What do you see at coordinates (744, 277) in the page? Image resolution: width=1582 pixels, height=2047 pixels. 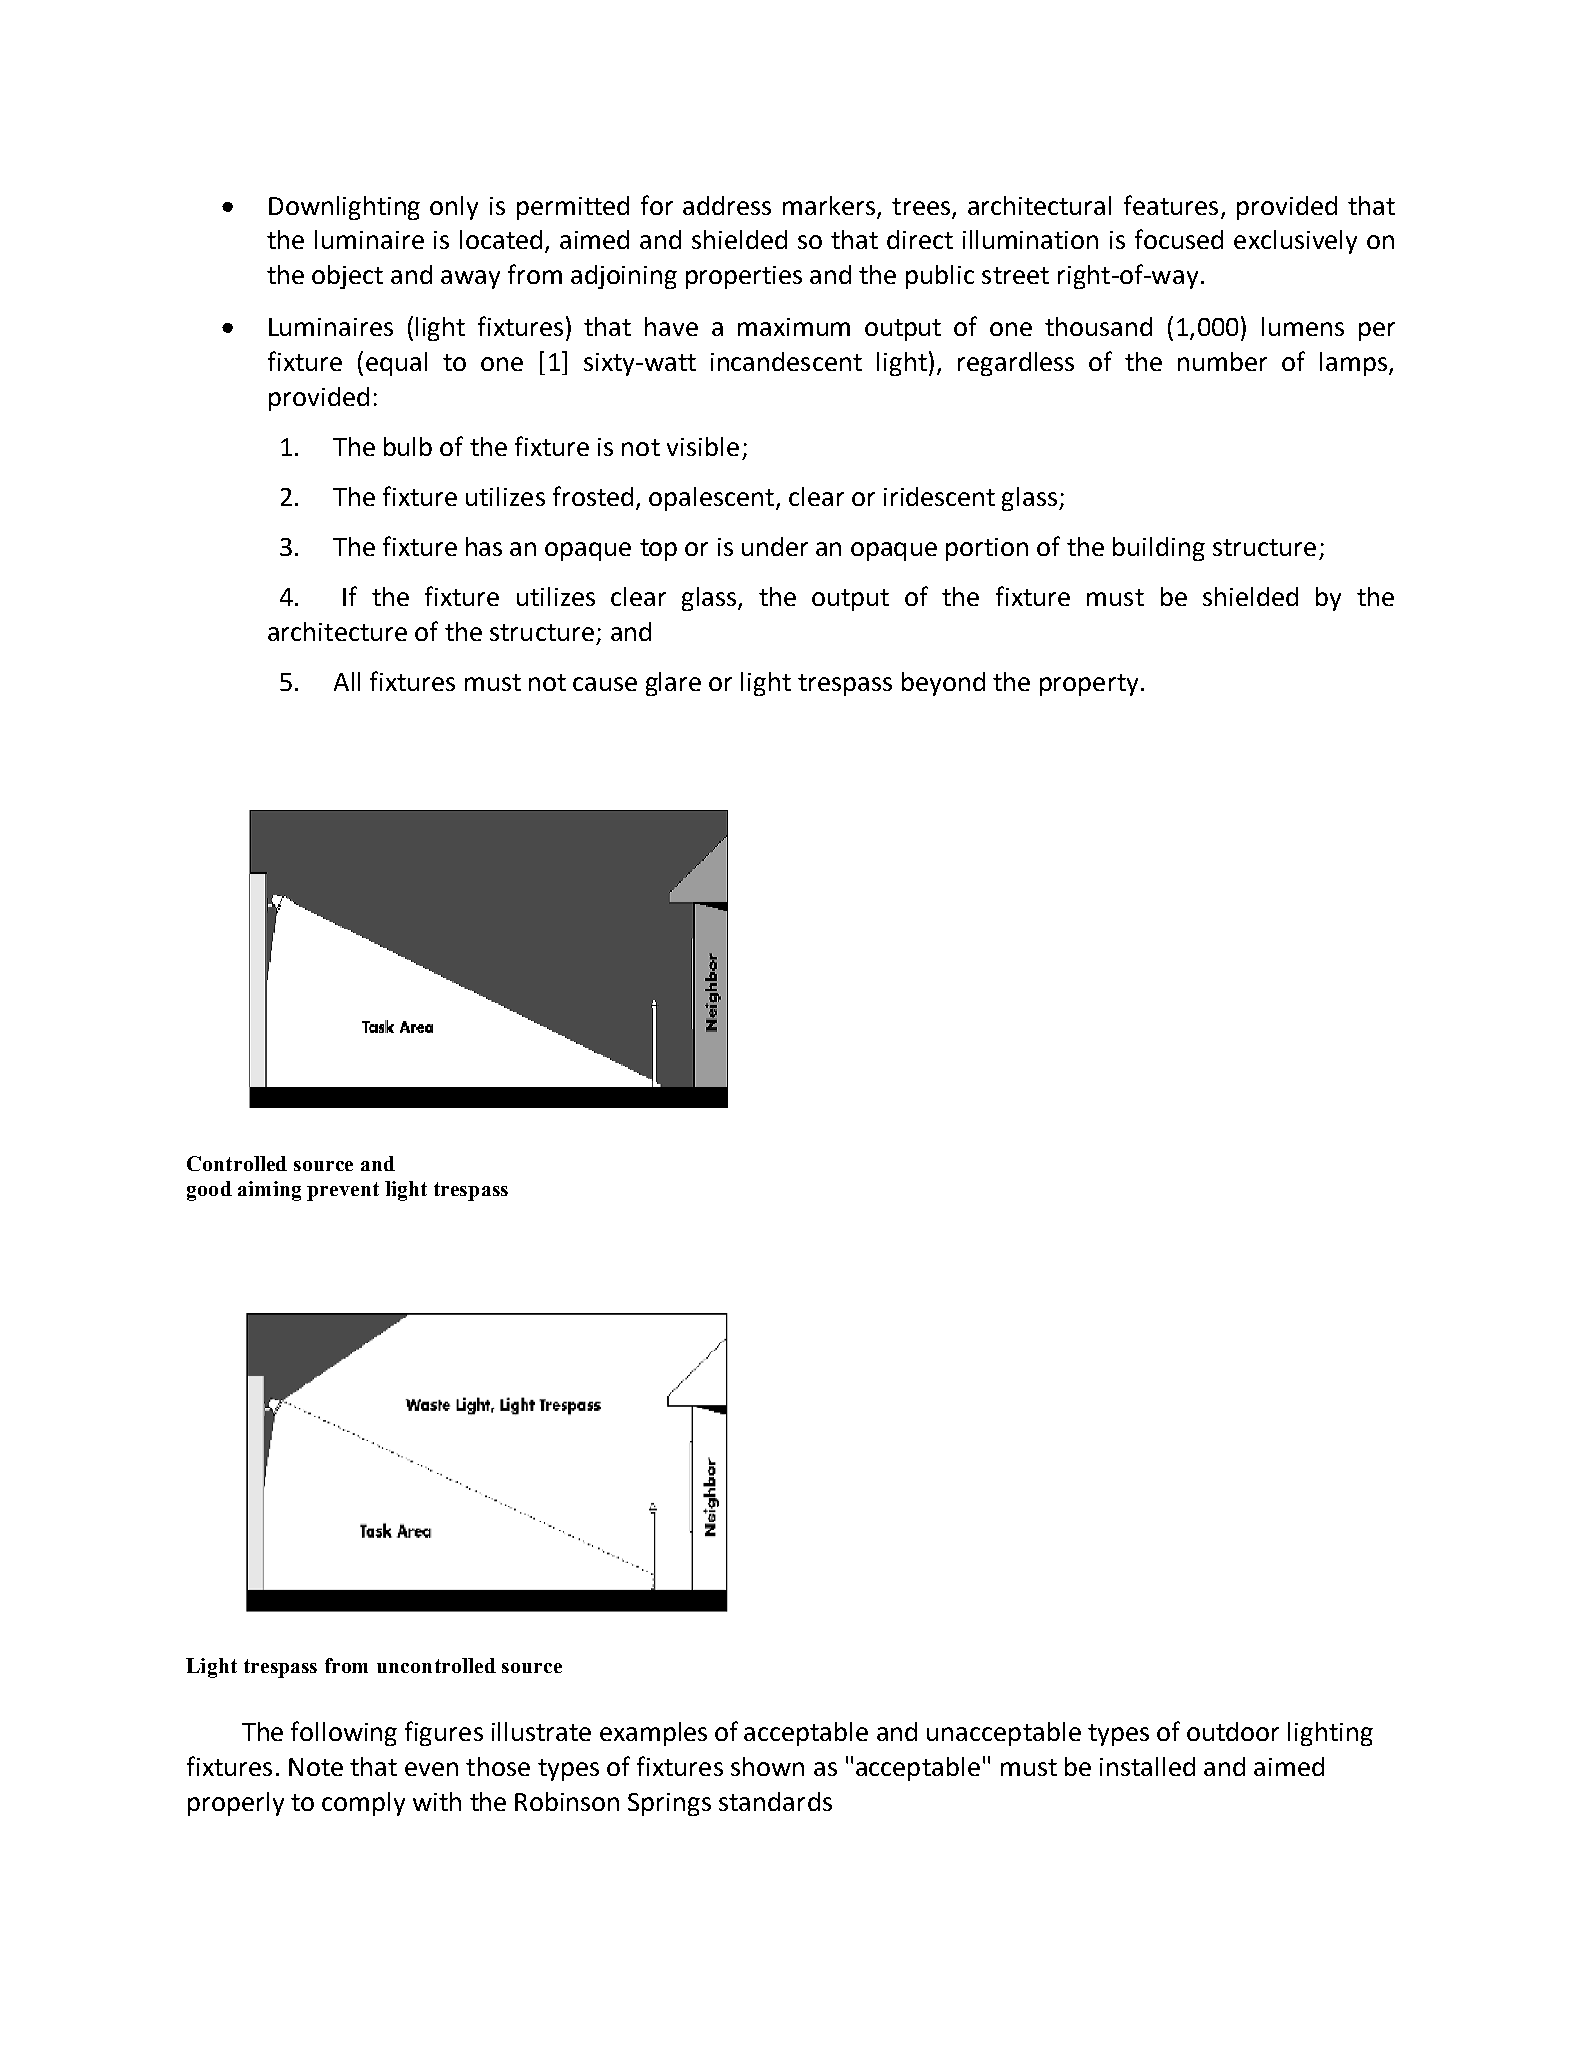 I see `properties` at bounding box center [744, 277].
